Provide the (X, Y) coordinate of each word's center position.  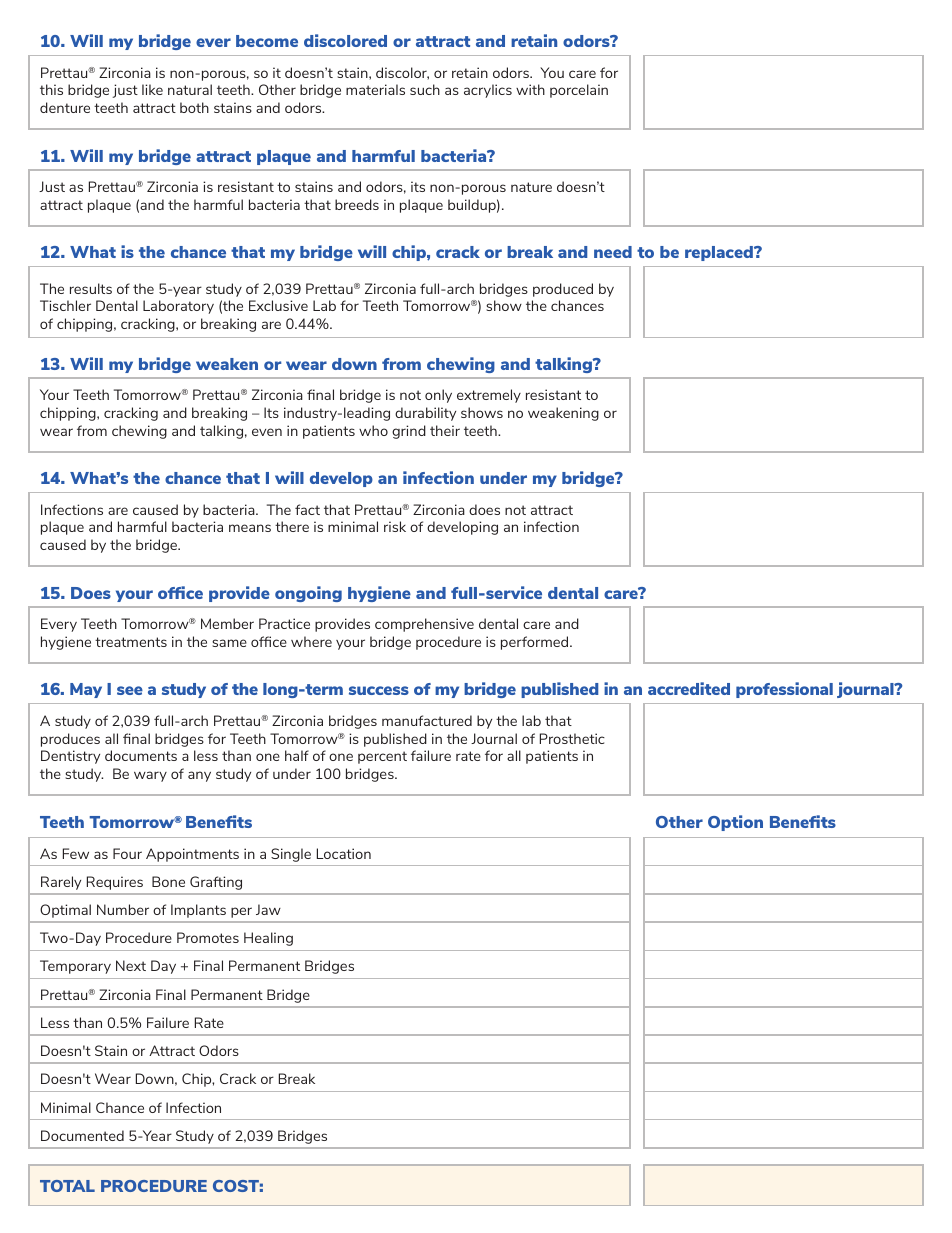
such (425, 89)
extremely (489, 396)
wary (150, 776)
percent (382, 757)
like (152, 89)
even (267, 432)
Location (344, 853)
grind (409, 432)
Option (735, 823)
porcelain (579, 91)
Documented (82, 1135)
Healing (268, 939)
